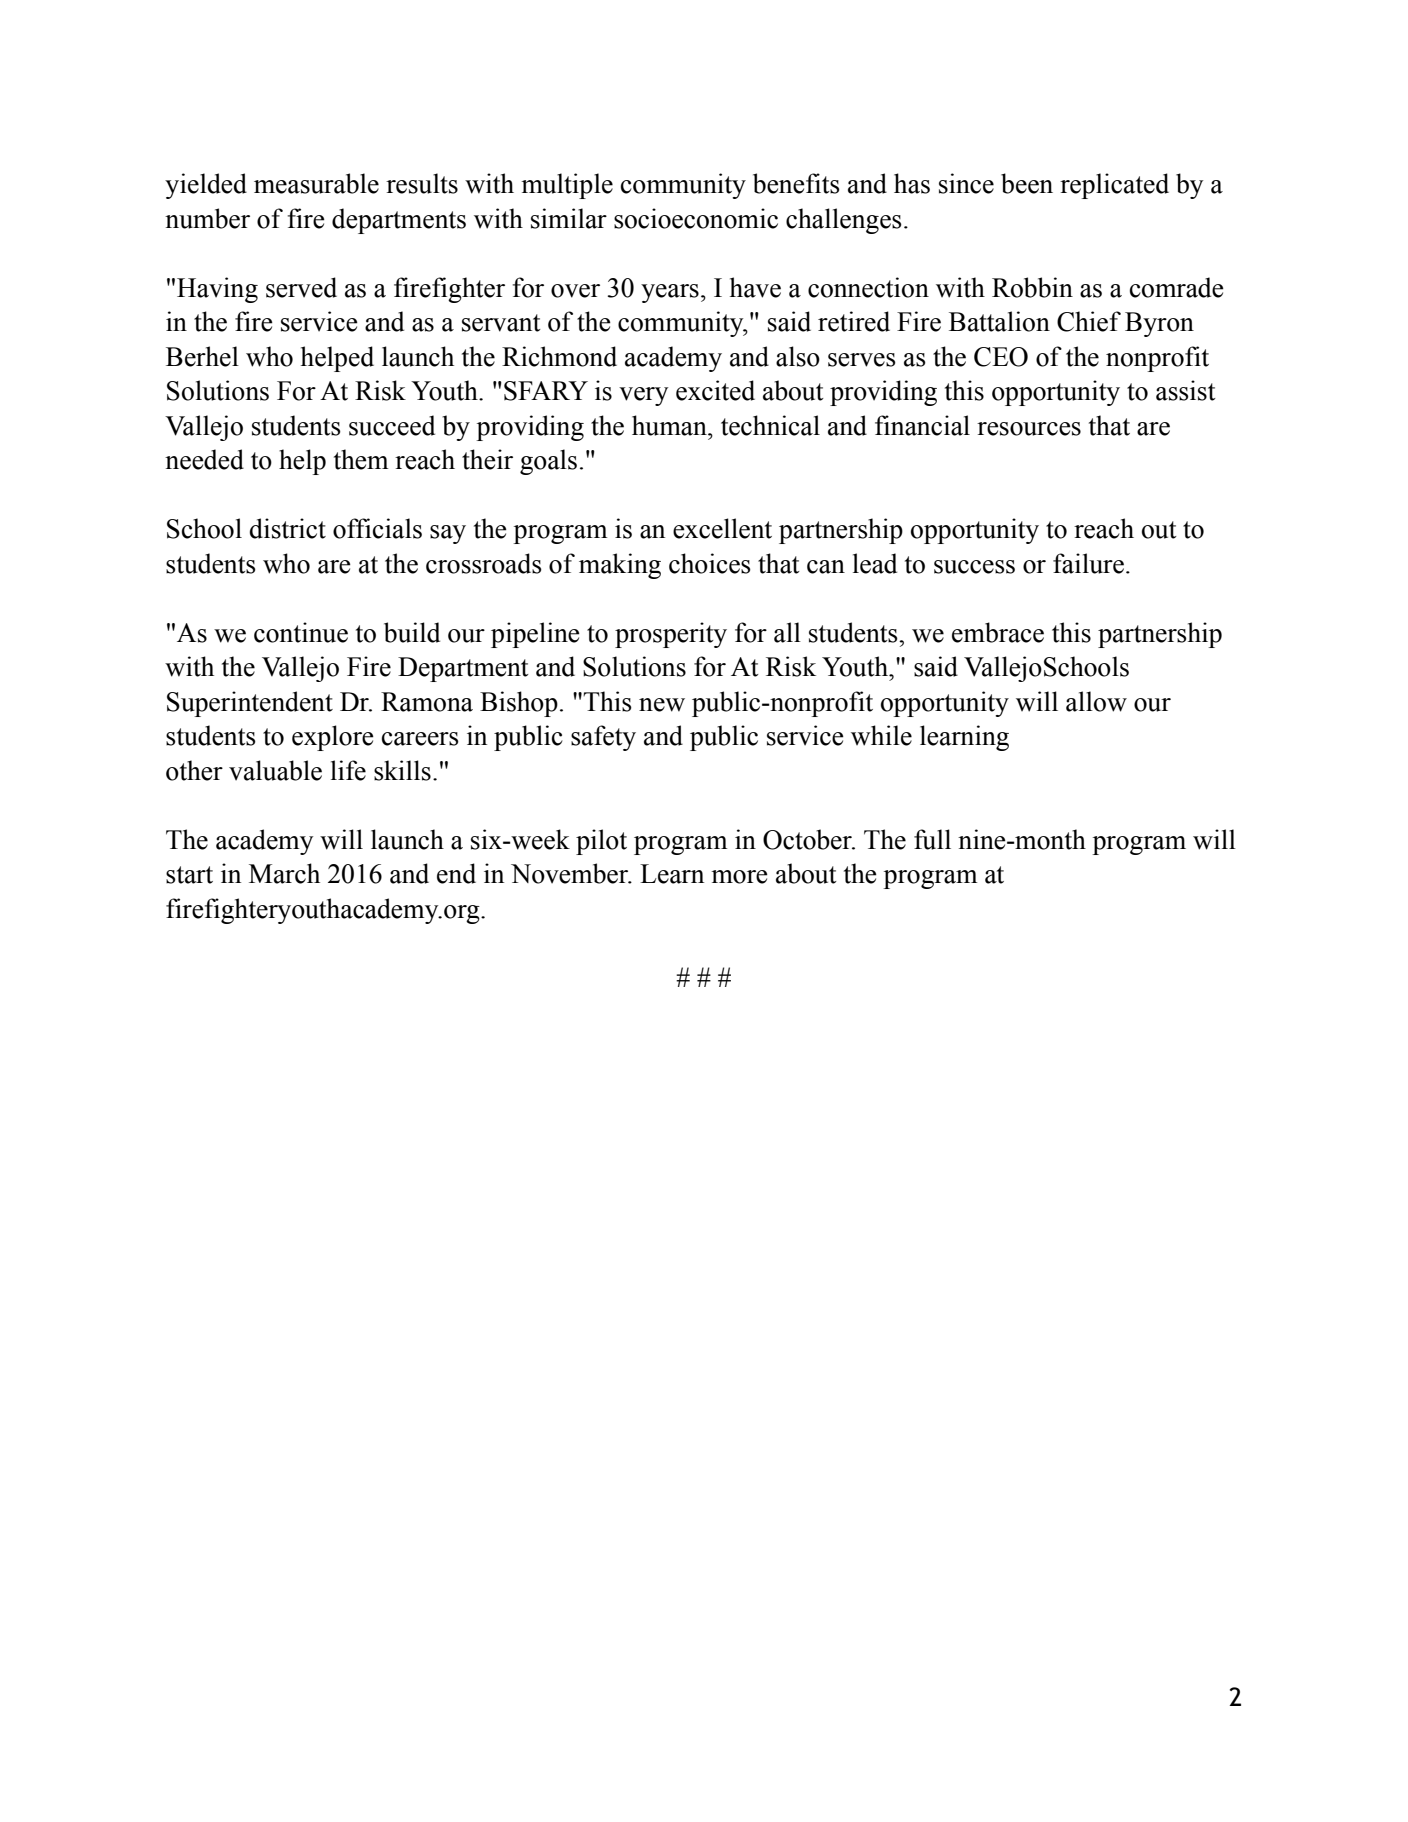 Image resolution: width=1408 pixels, height=1822 pixels. I want to click on socioeconomic, so click(696, 218).
